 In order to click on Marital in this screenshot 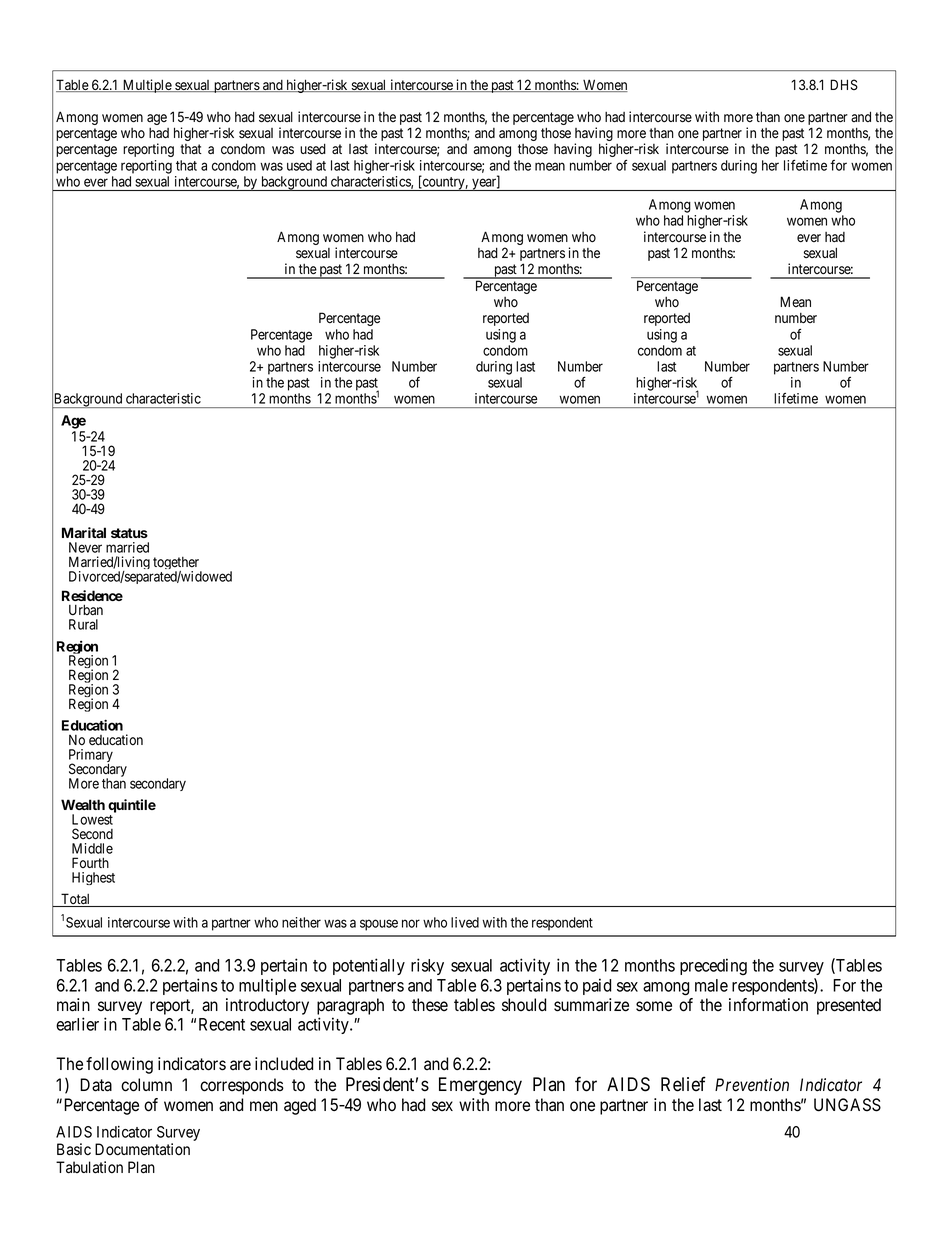, I will do `click(84, 532)`.
